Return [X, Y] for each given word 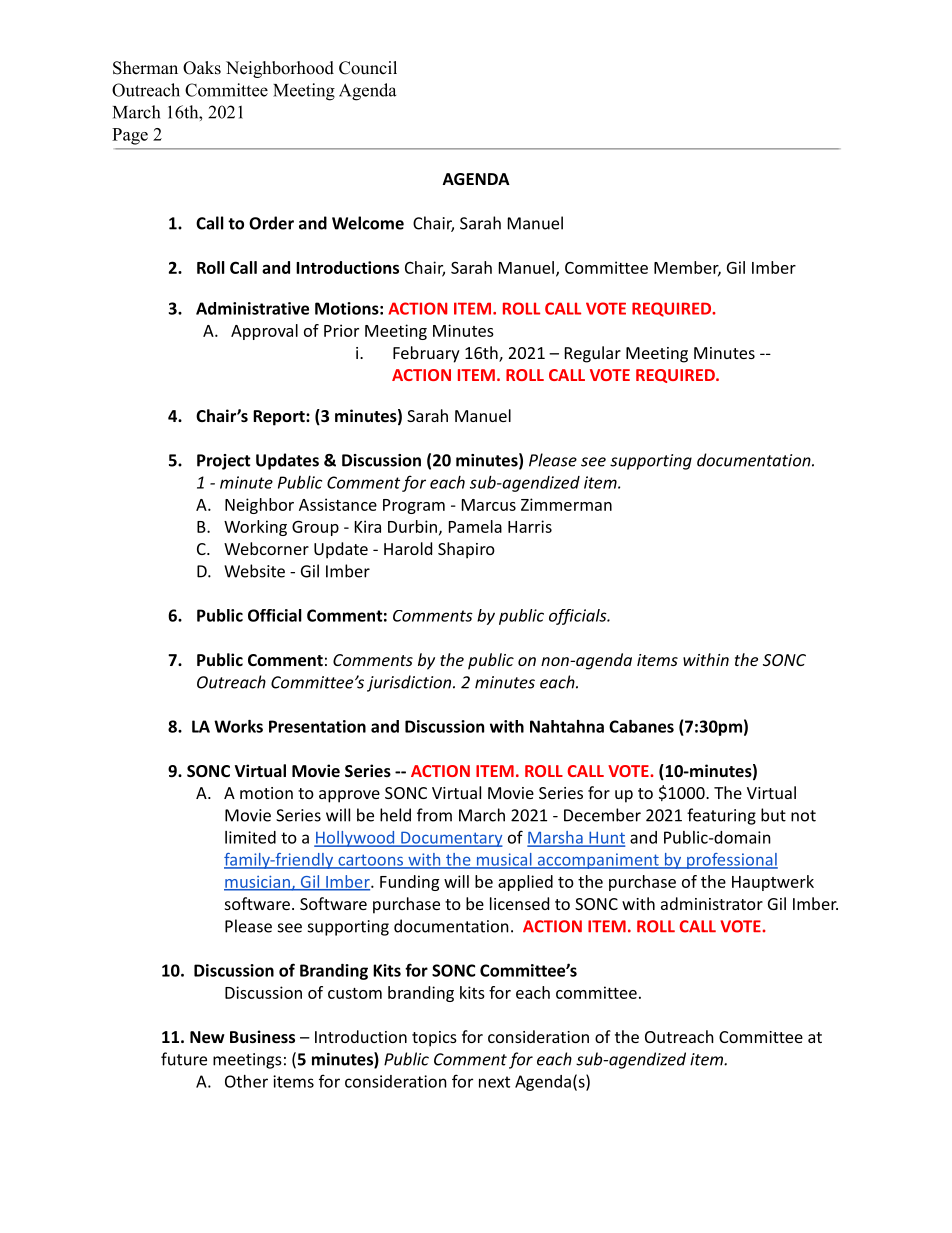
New [207, 1037]
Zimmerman [566, 504]
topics [434, 1039]
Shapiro [466, 550]
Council [368, 68]
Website [254, 571]
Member [687, 268]
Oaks [202, 68]
